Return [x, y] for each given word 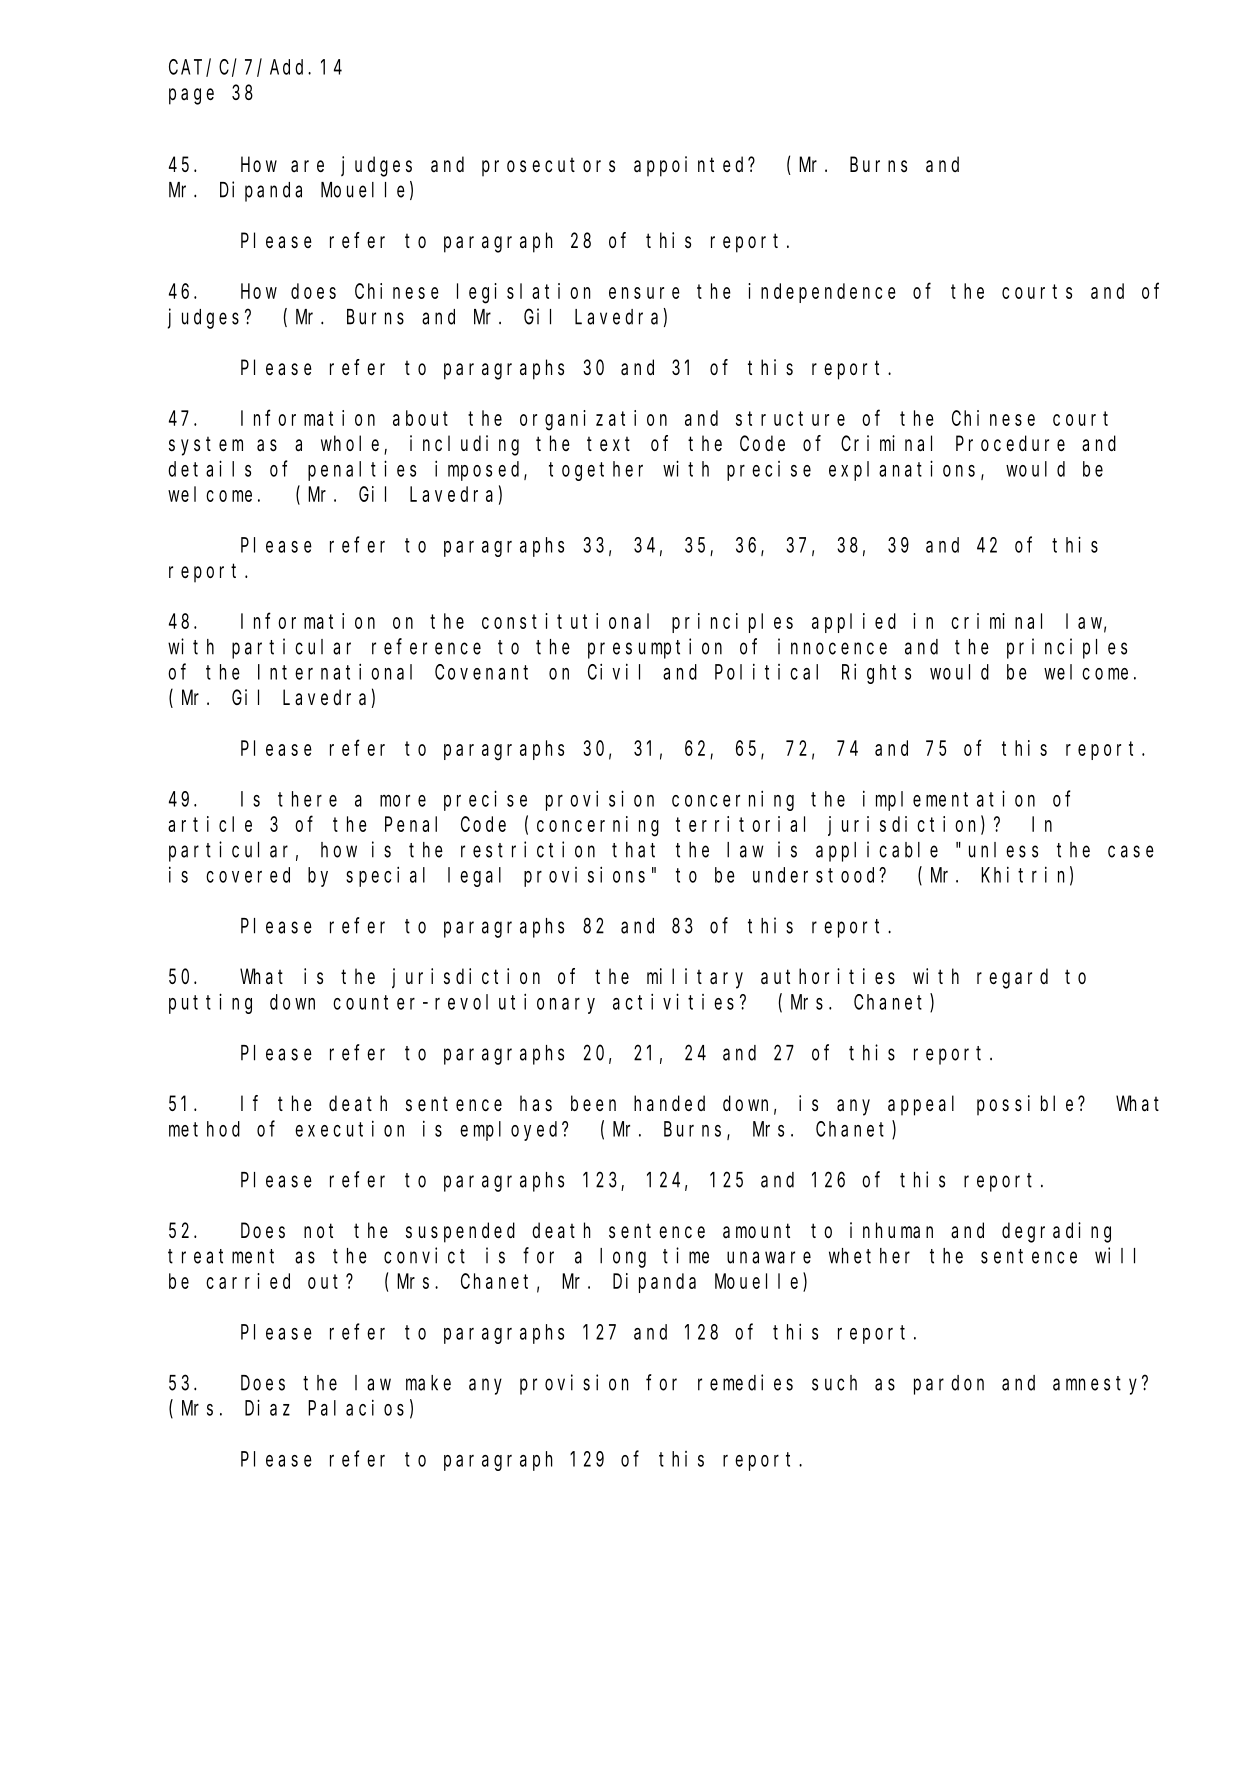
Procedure [1010, 443]
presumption [655, 648]
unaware [769, 1257]
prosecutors [548, 167]
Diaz [267, 1407]
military [695, 978]
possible [1028, 1105]
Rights [876, 673]
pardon [949, 1385]
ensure [644, 293]
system [206, 446]
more [403, 801]
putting [210, 1003]
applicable [877, 851]
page [191, 96]
